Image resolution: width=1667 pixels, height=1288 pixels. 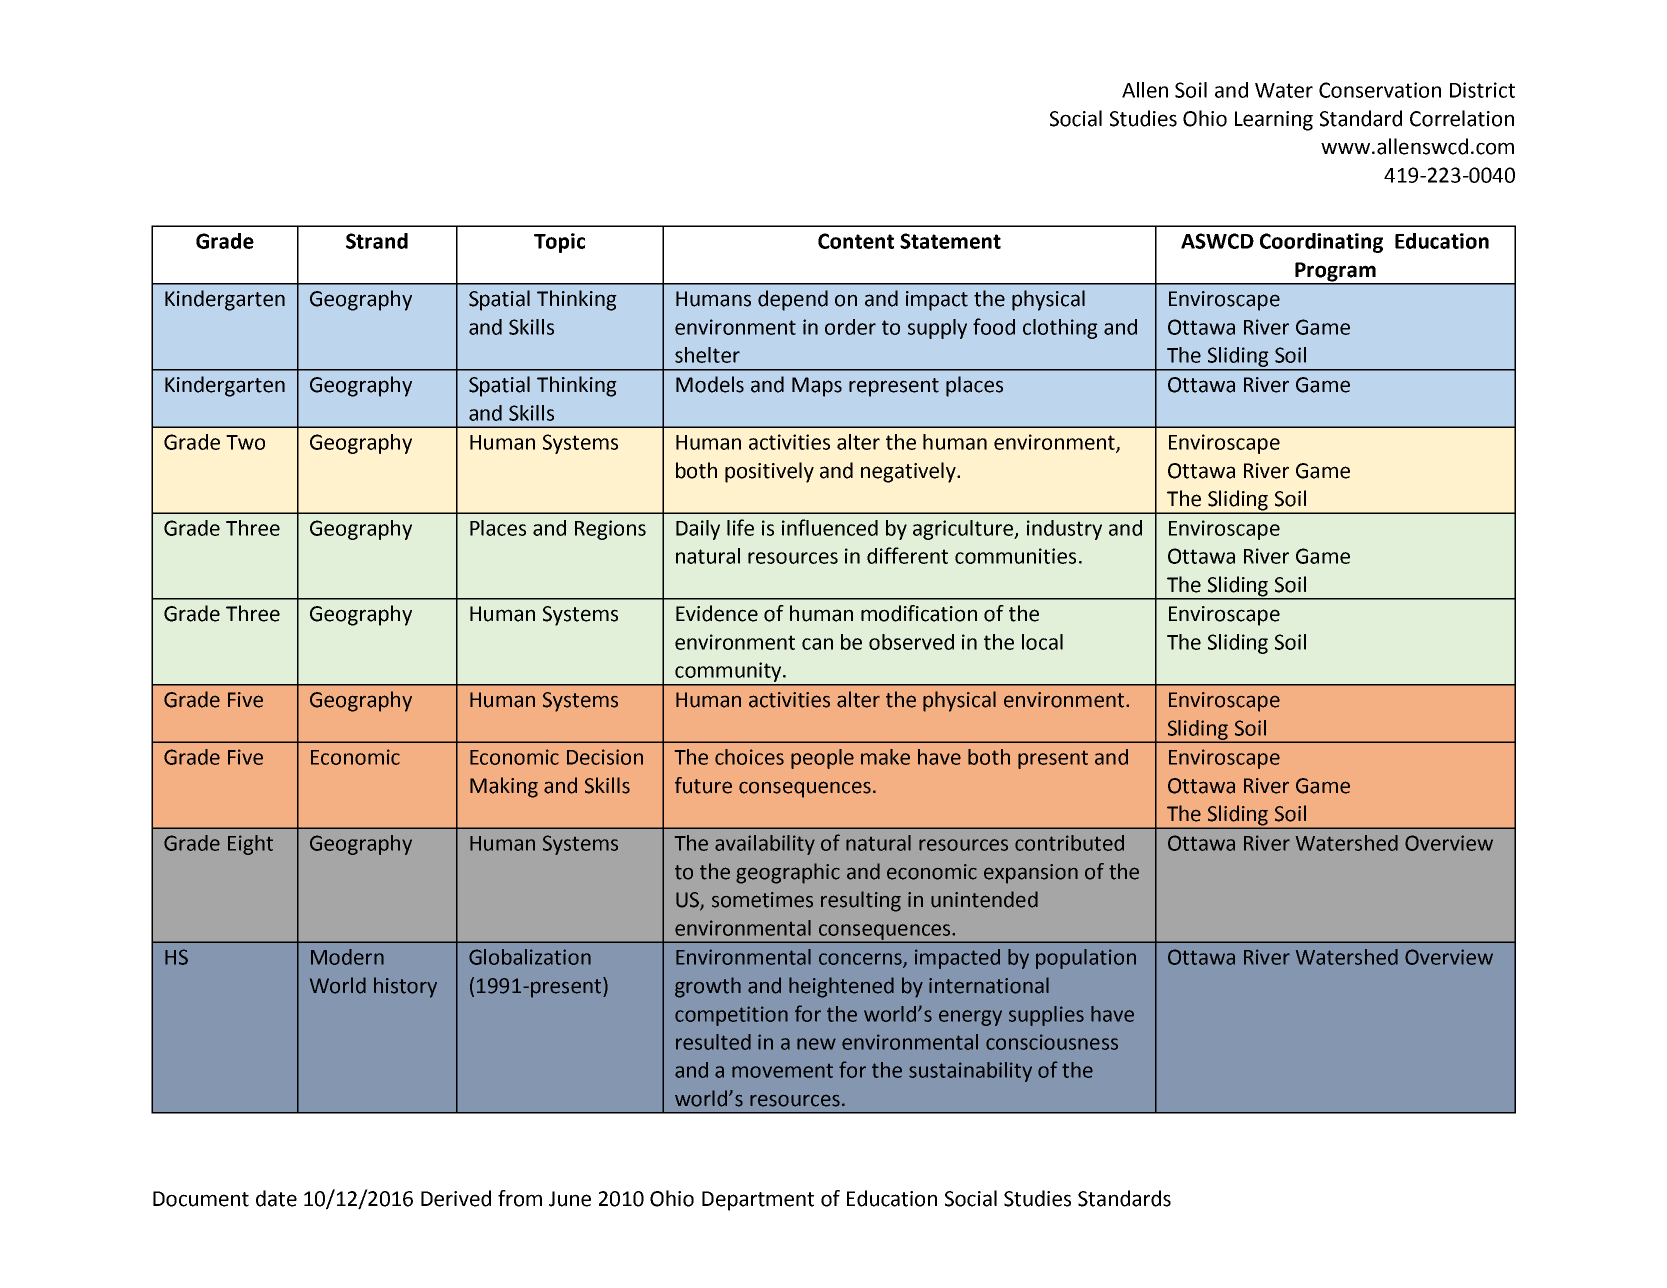 I want to click on negatively, so click(x=909, y=472).
